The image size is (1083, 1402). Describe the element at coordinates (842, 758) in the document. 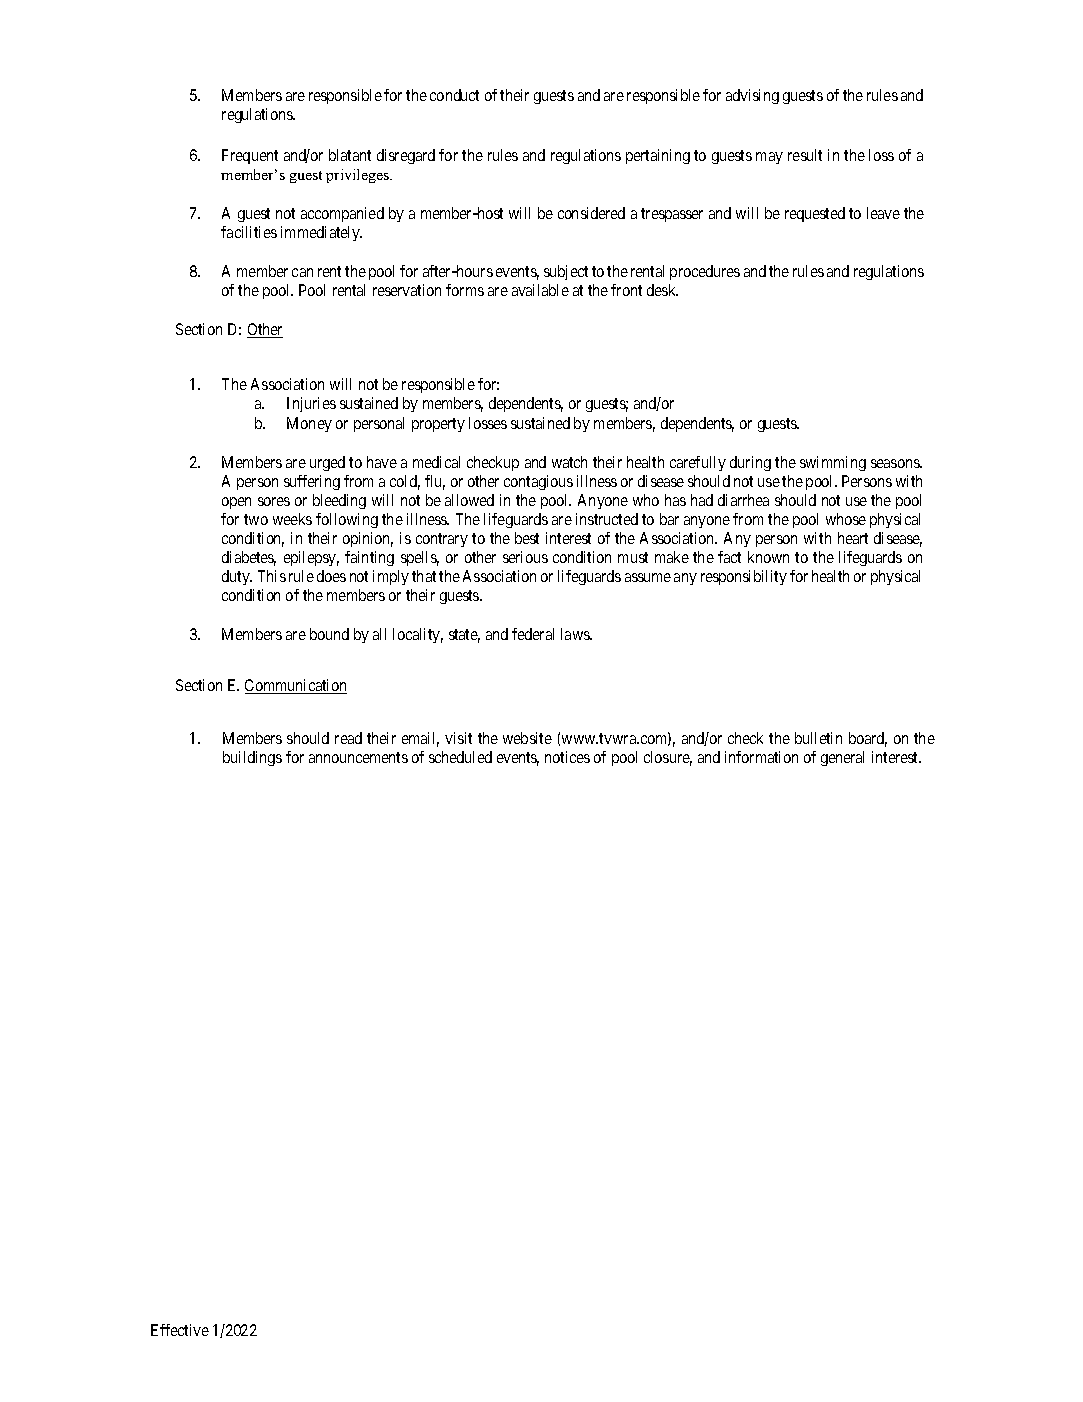

I see `general` at that location.
